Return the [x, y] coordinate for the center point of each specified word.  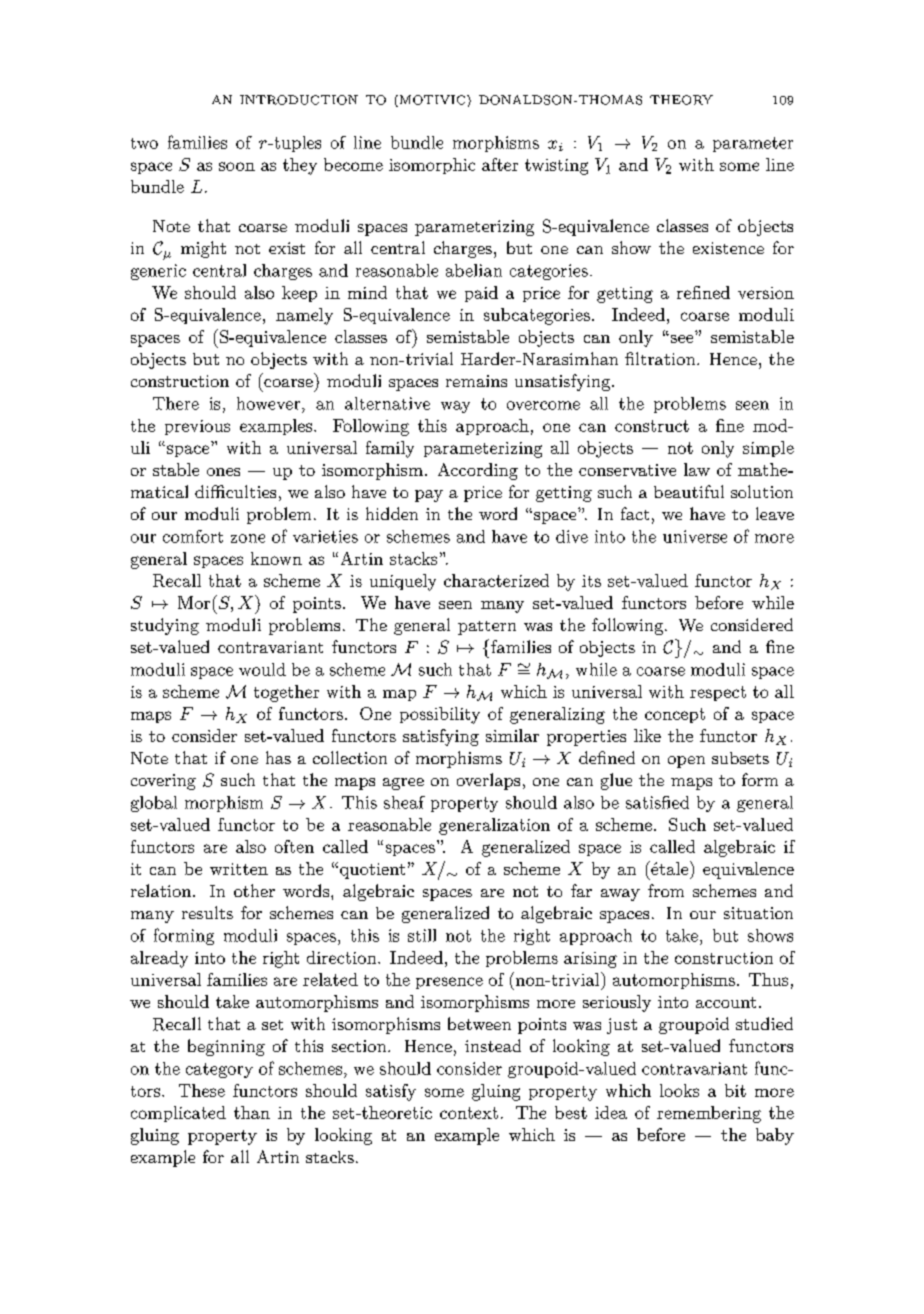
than [252, 1112]
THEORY [681, 100]
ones [223, 472]
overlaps [488, 781]
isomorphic [432, 166]
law [697, 469]
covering [163, 782]
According [478, 471]
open [686, 762]
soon [237, 166]
